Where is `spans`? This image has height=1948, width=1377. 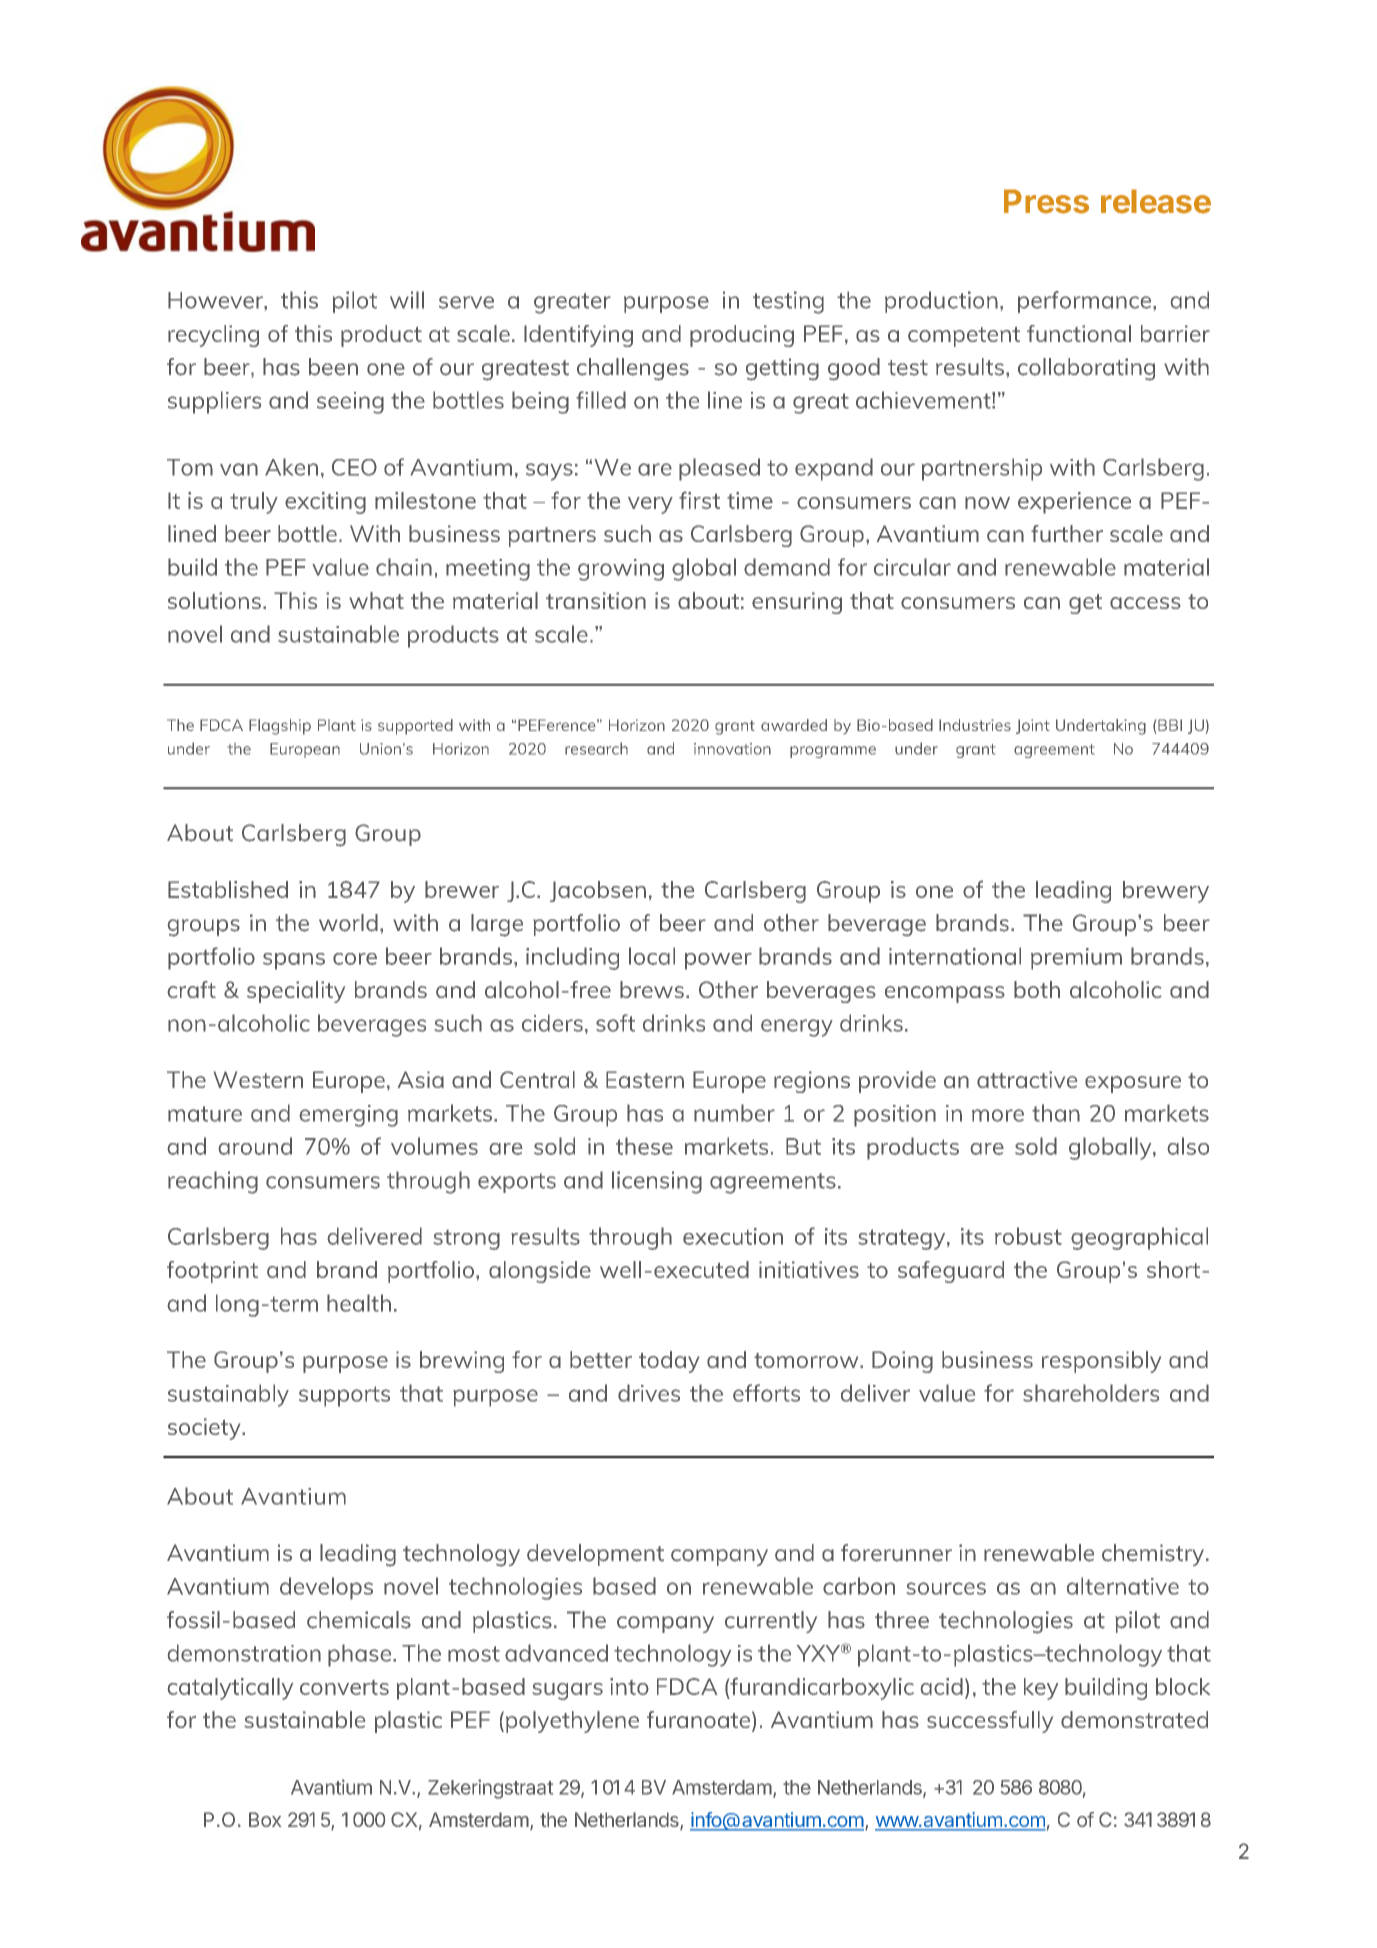
spans is located at coordinates (294, 961).
